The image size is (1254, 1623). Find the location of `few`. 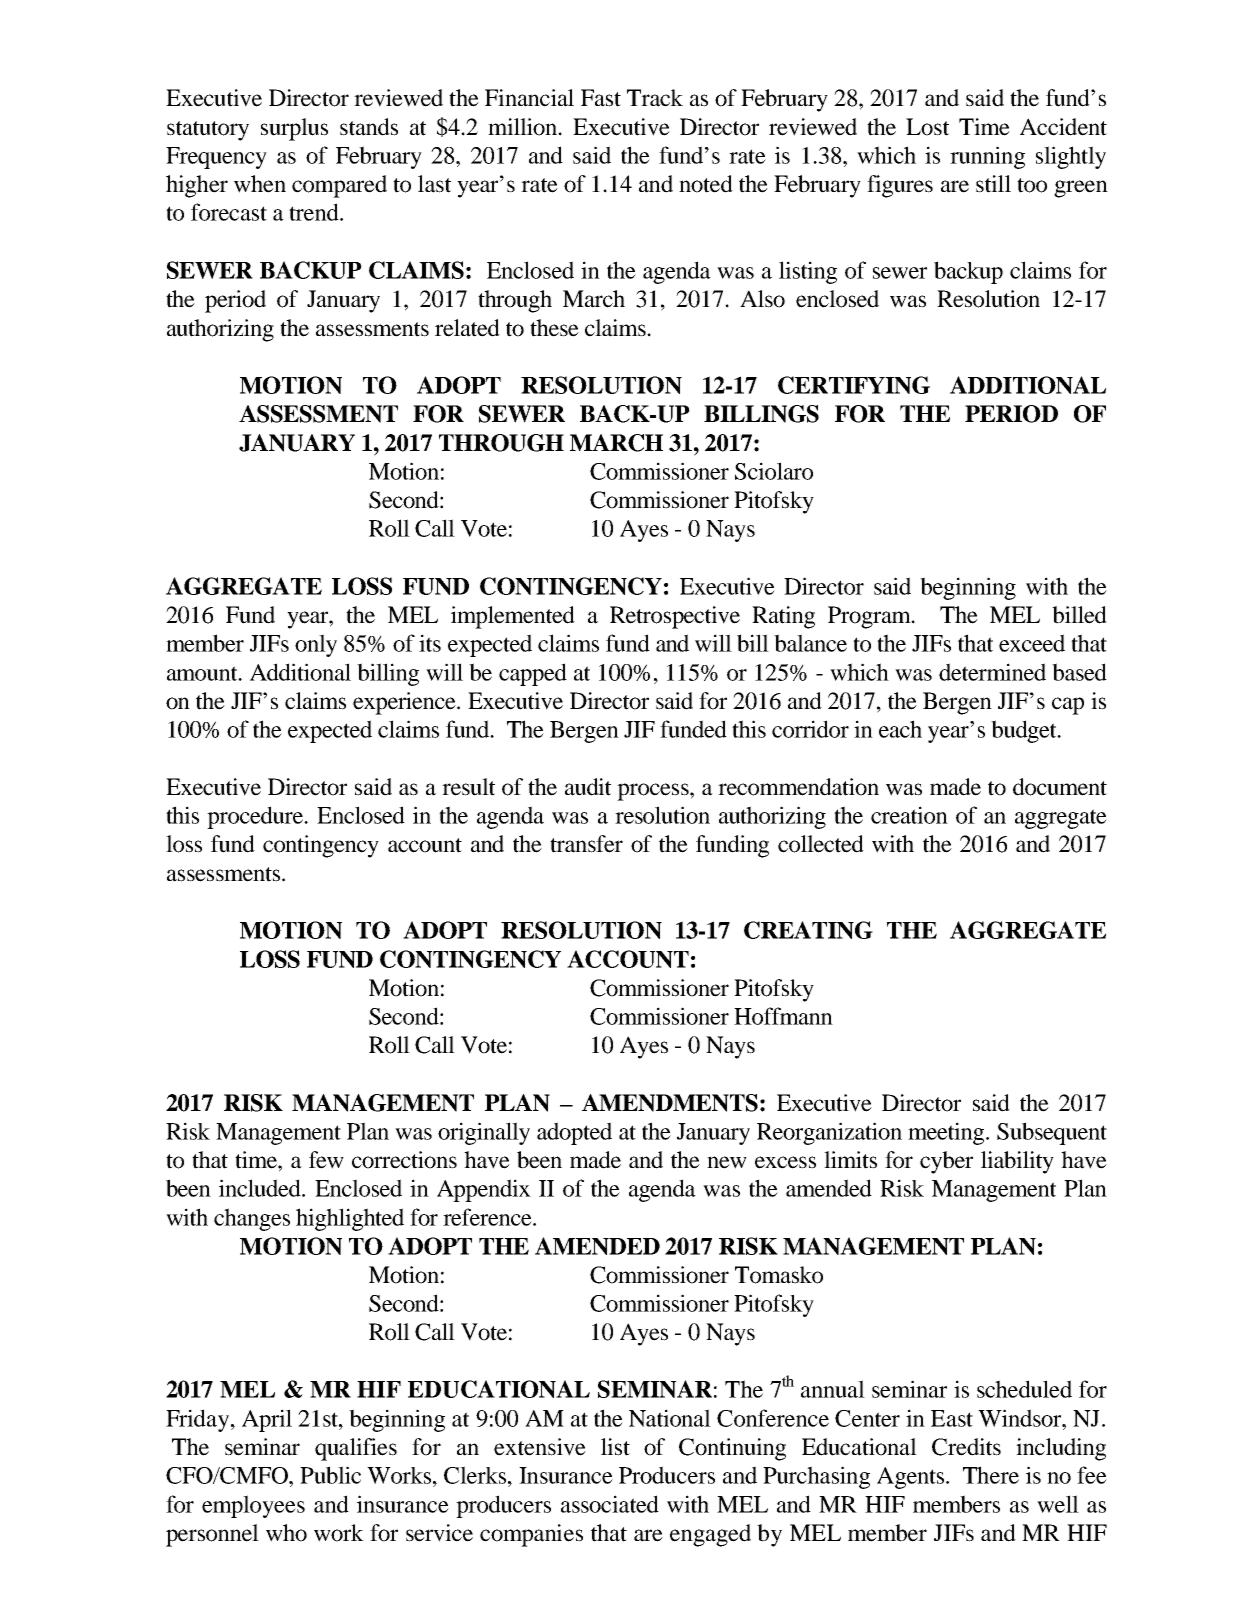

few is located at coordinates (326, 1160).
